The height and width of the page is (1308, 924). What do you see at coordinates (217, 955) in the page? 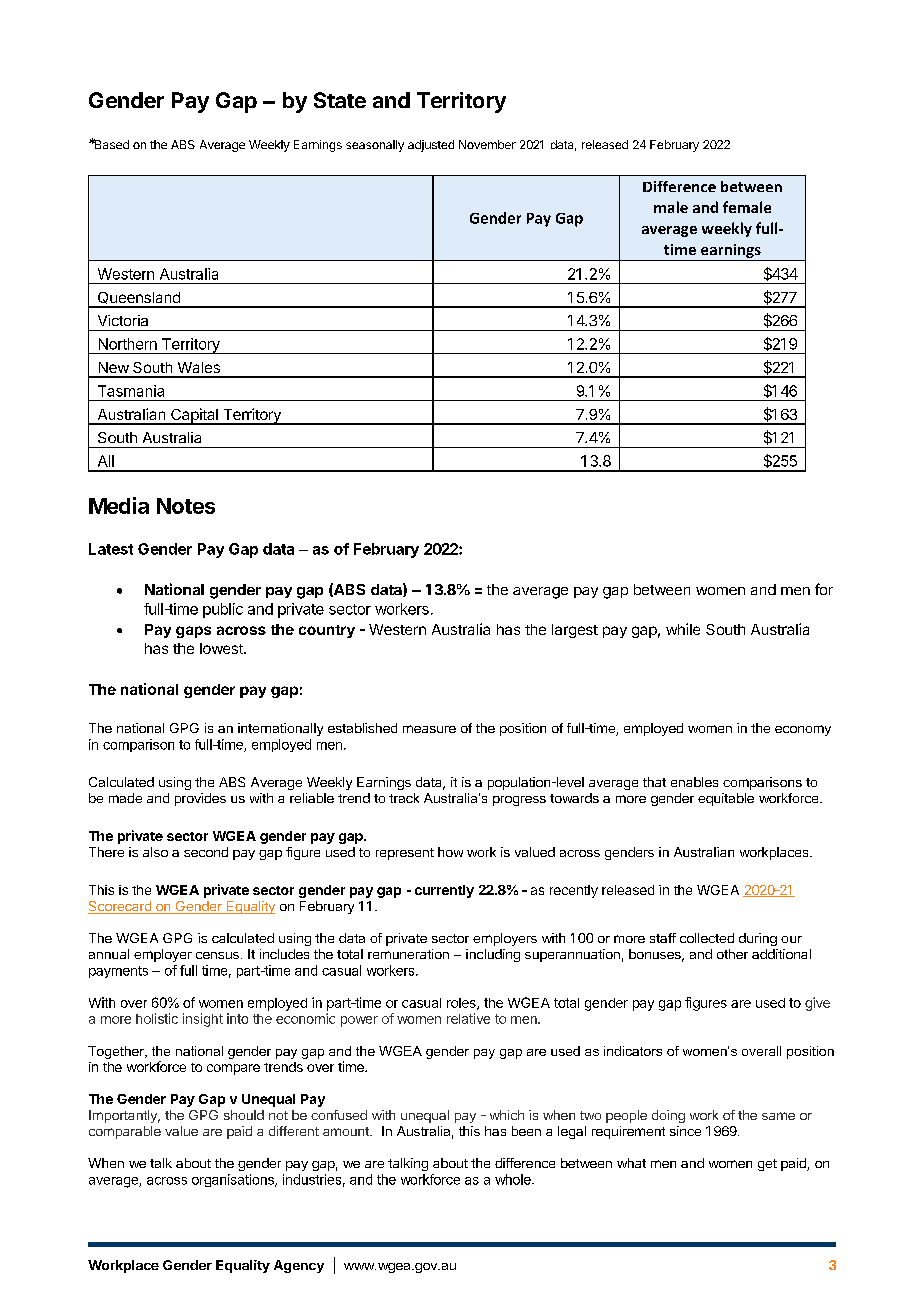
I see `census` at bounding box center [217, 955].
